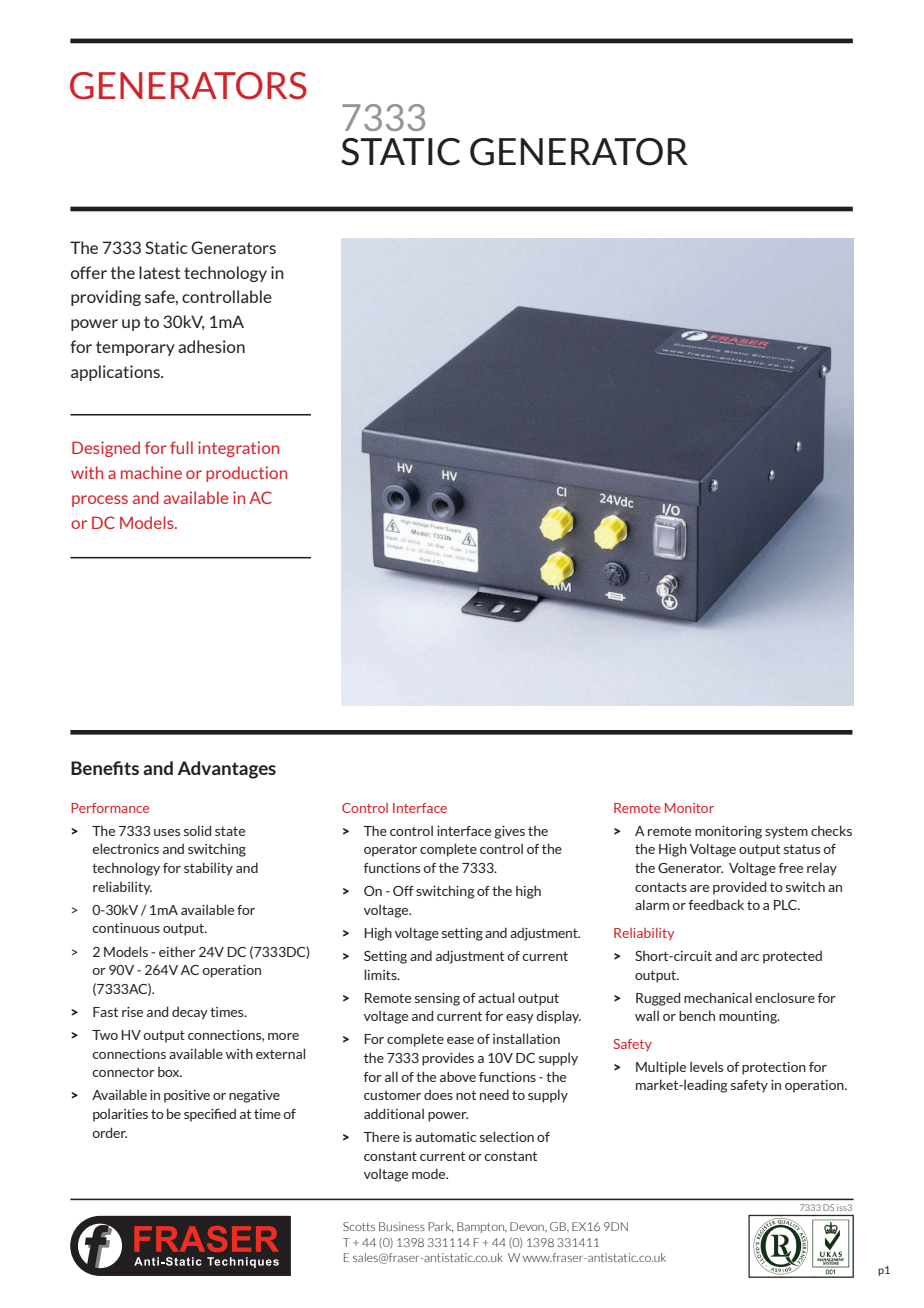 The image size is (924, 1308). I want to click on adhesion, so click(211, 346).
